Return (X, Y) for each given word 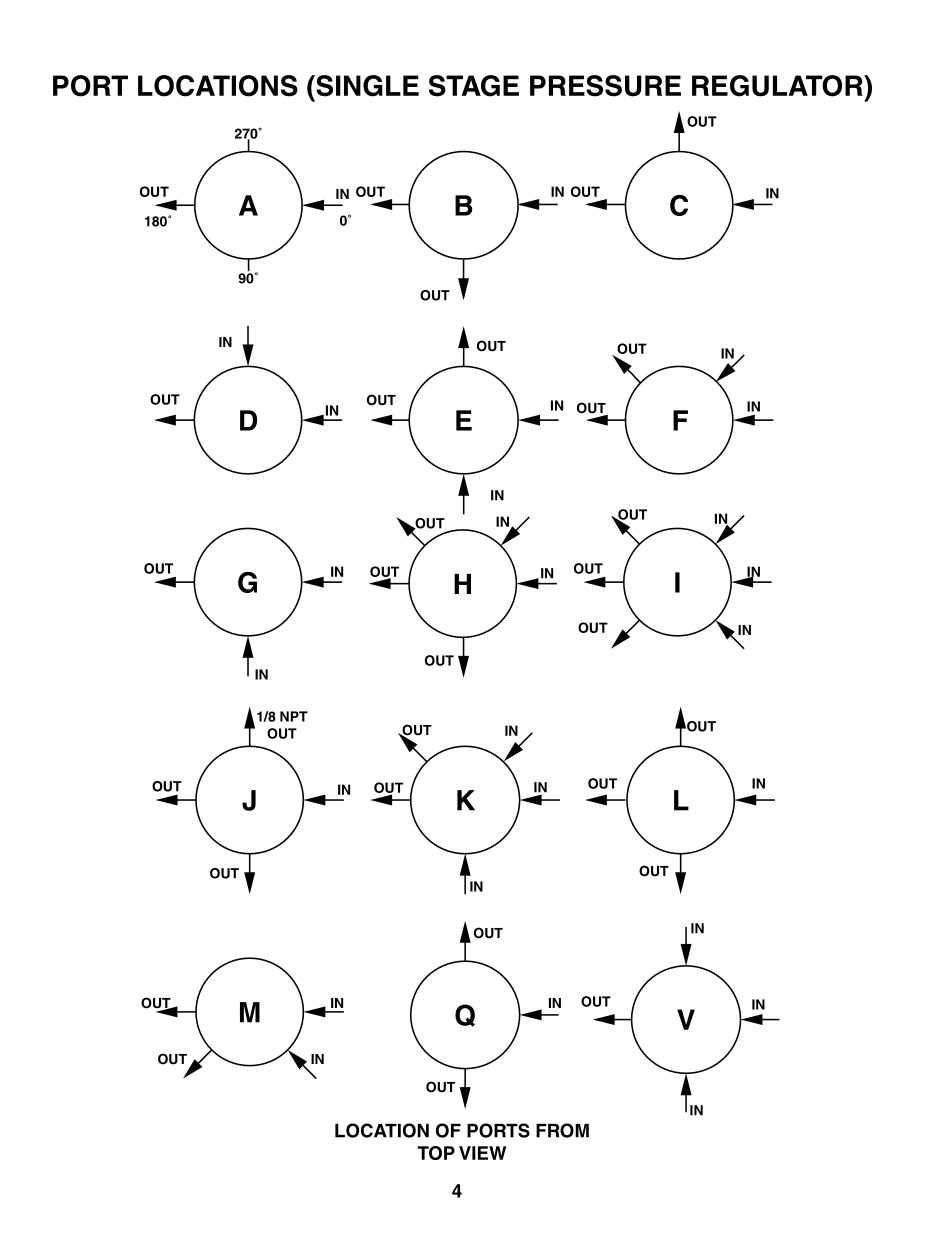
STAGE (474, 86)
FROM (562, 1130)
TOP (436, 1153)
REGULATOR (778, 86)
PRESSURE (605, 86)
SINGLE (366, 86)
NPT (294, 716)
